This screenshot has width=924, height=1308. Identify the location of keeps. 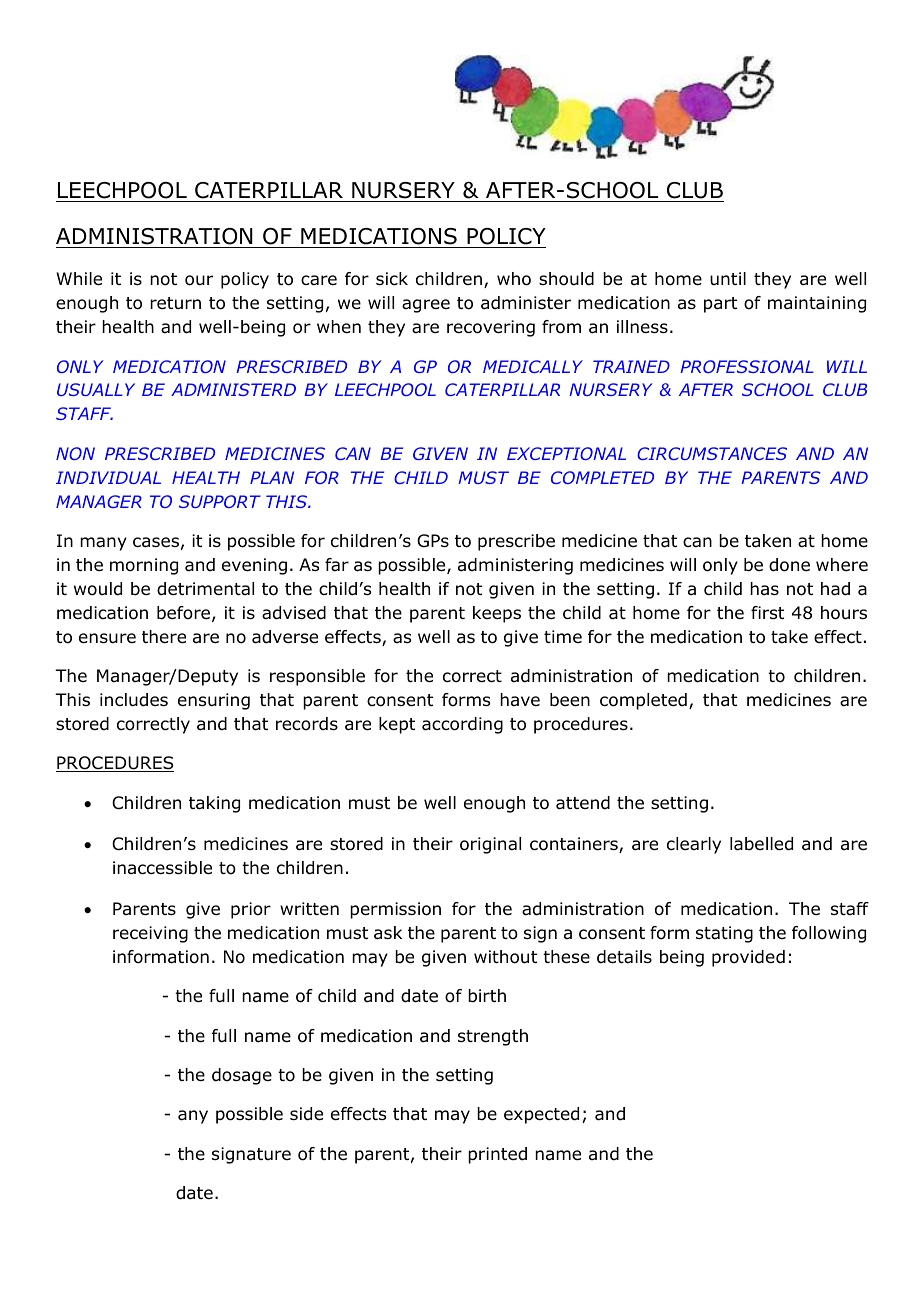
(497, 614).
